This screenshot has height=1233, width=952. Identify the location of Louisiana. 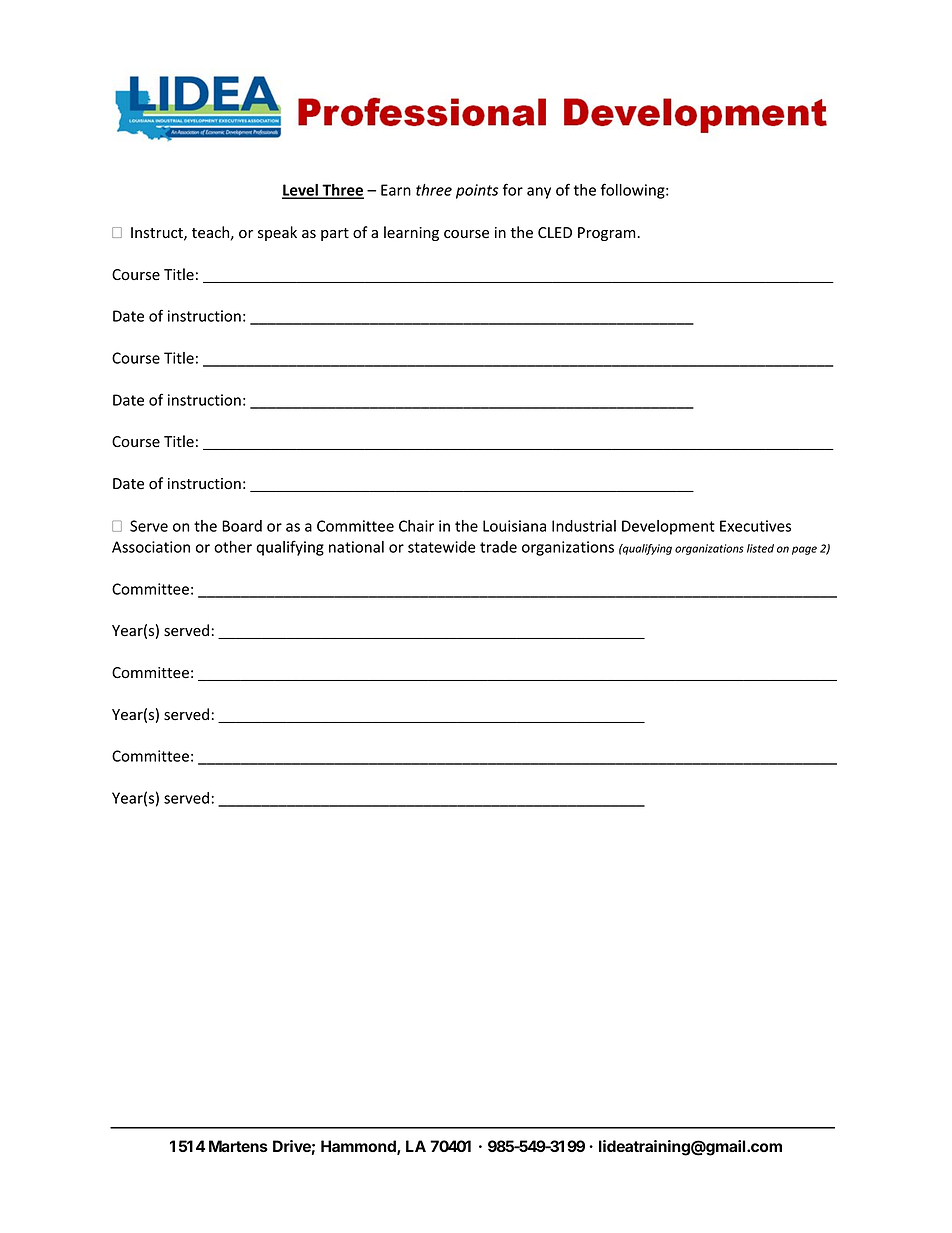
(514, 526).
